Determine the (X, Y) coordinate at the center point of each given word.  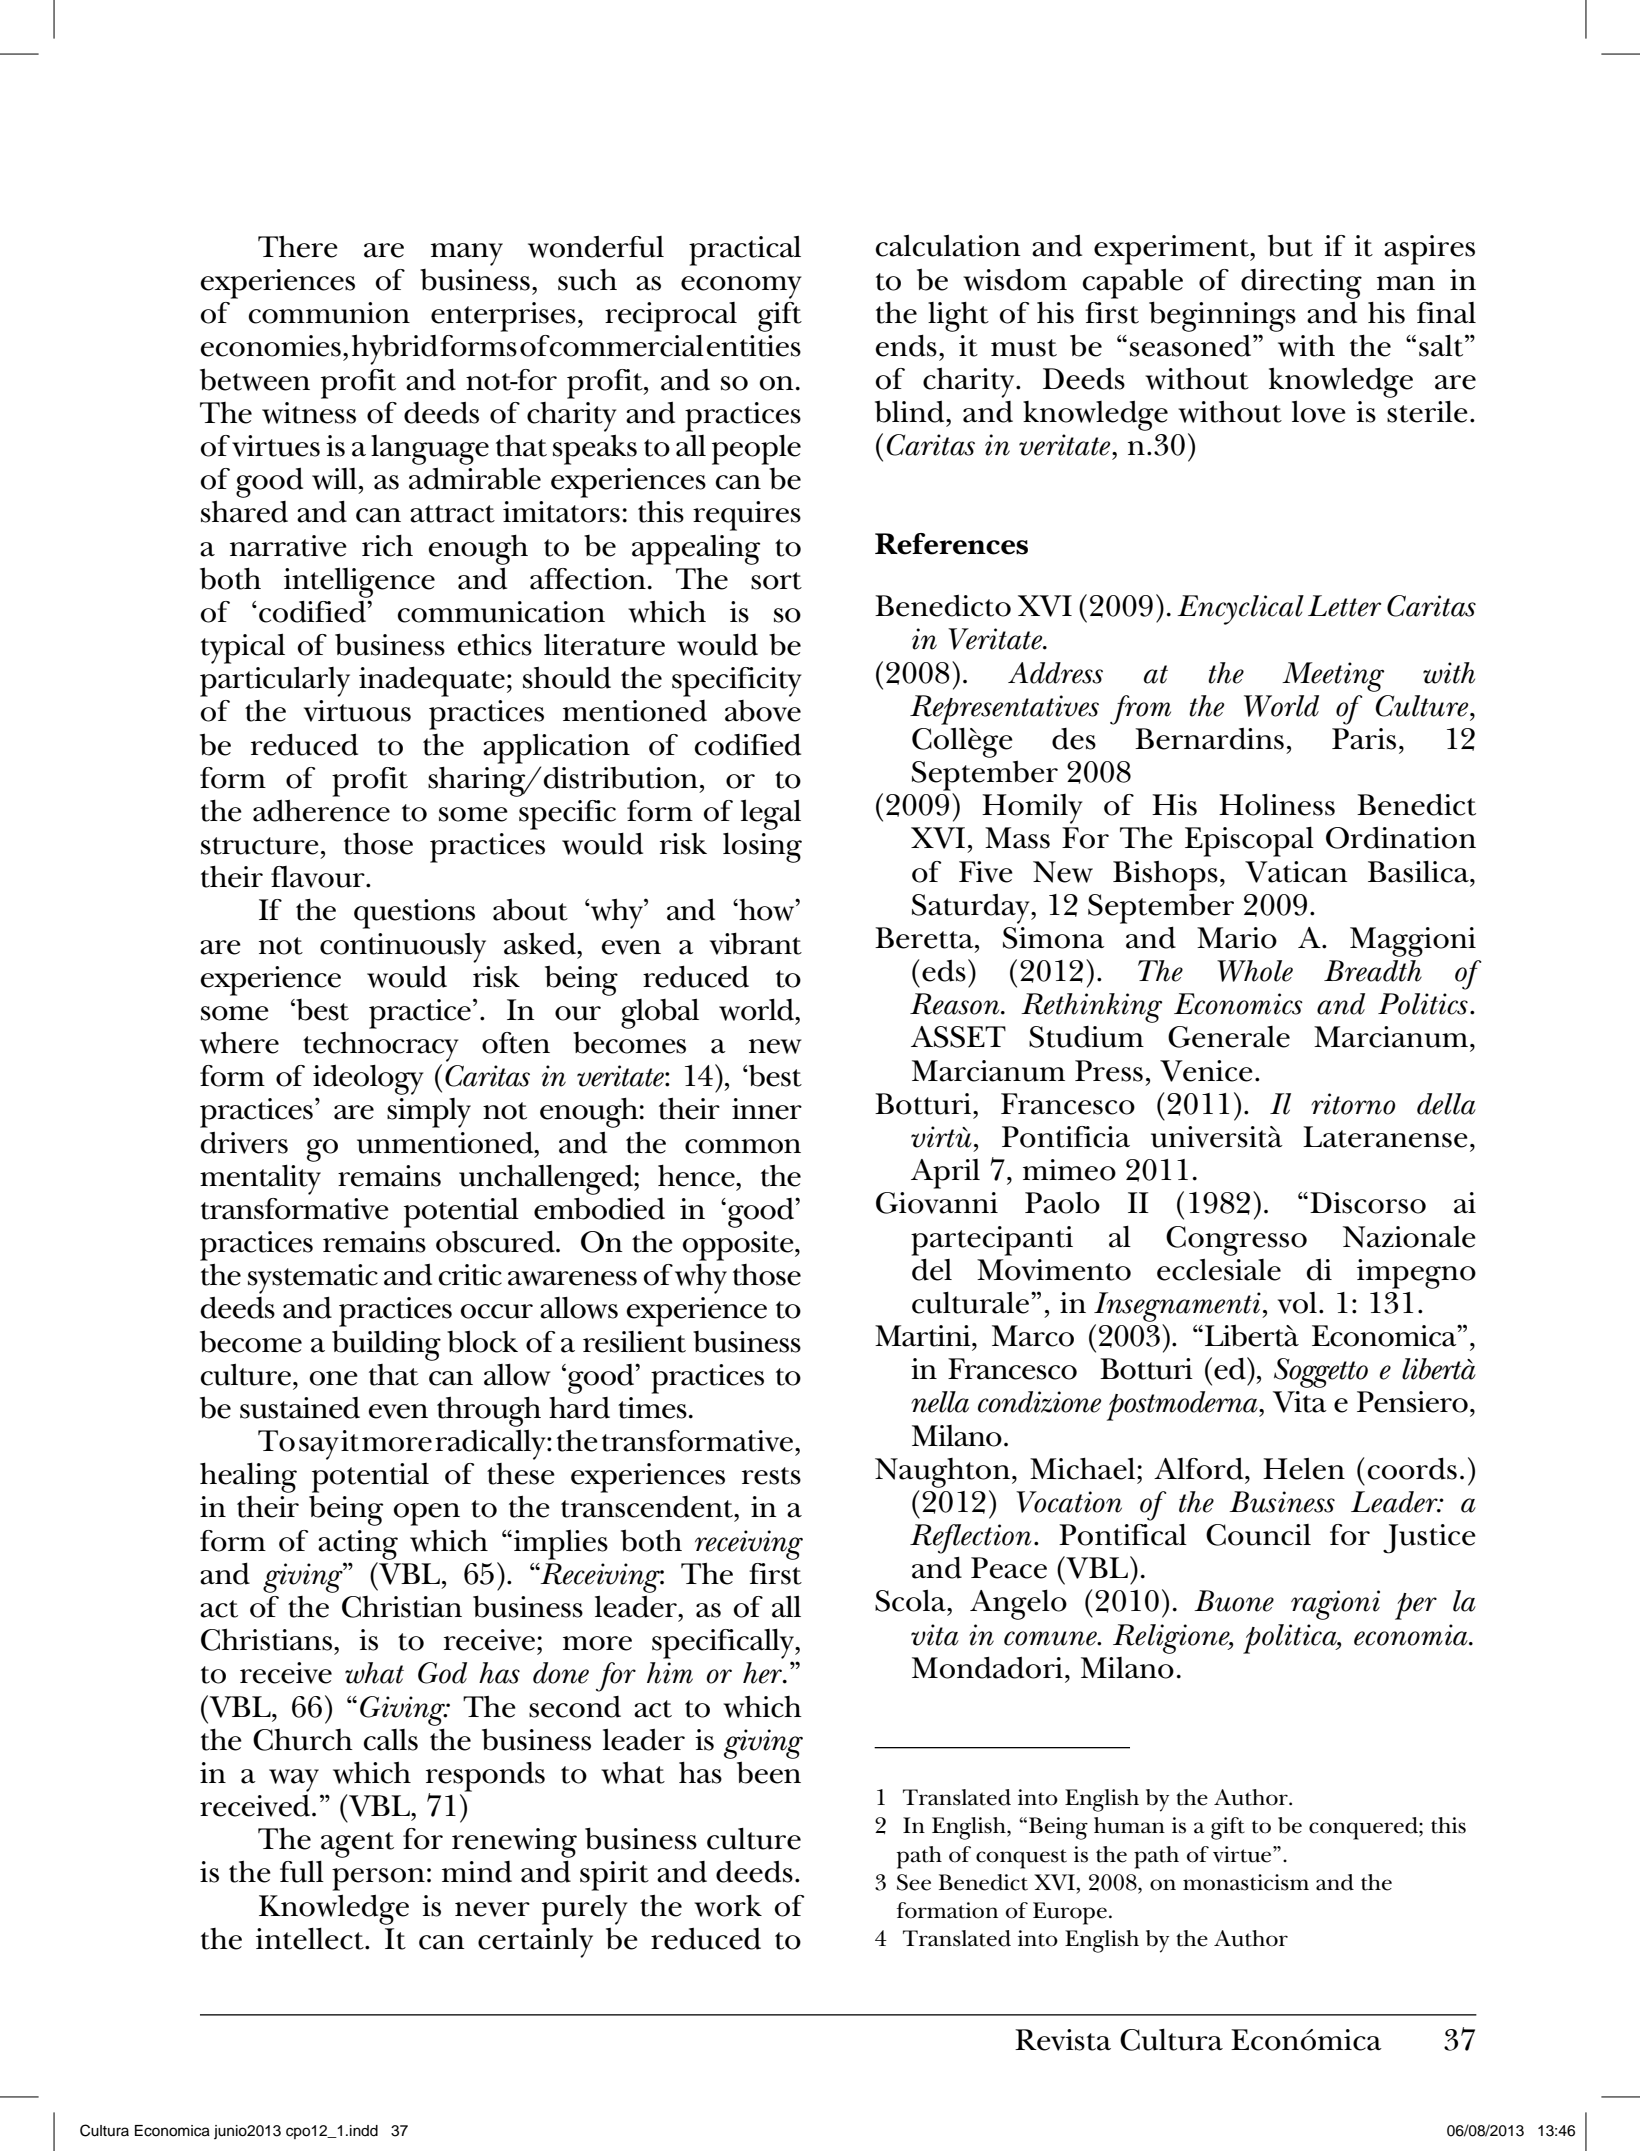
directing (1301, 284)
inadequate (432, 681)
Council (1258, 1535)
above (763, 711)
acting (358, 1545)
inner (767, 1109)
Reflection (971, 1539)
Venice (1206, 1071)
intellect (311, 1938)
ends (906, 345)
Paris (1364, 739)
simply (429, 1113)
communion (329, 313)
